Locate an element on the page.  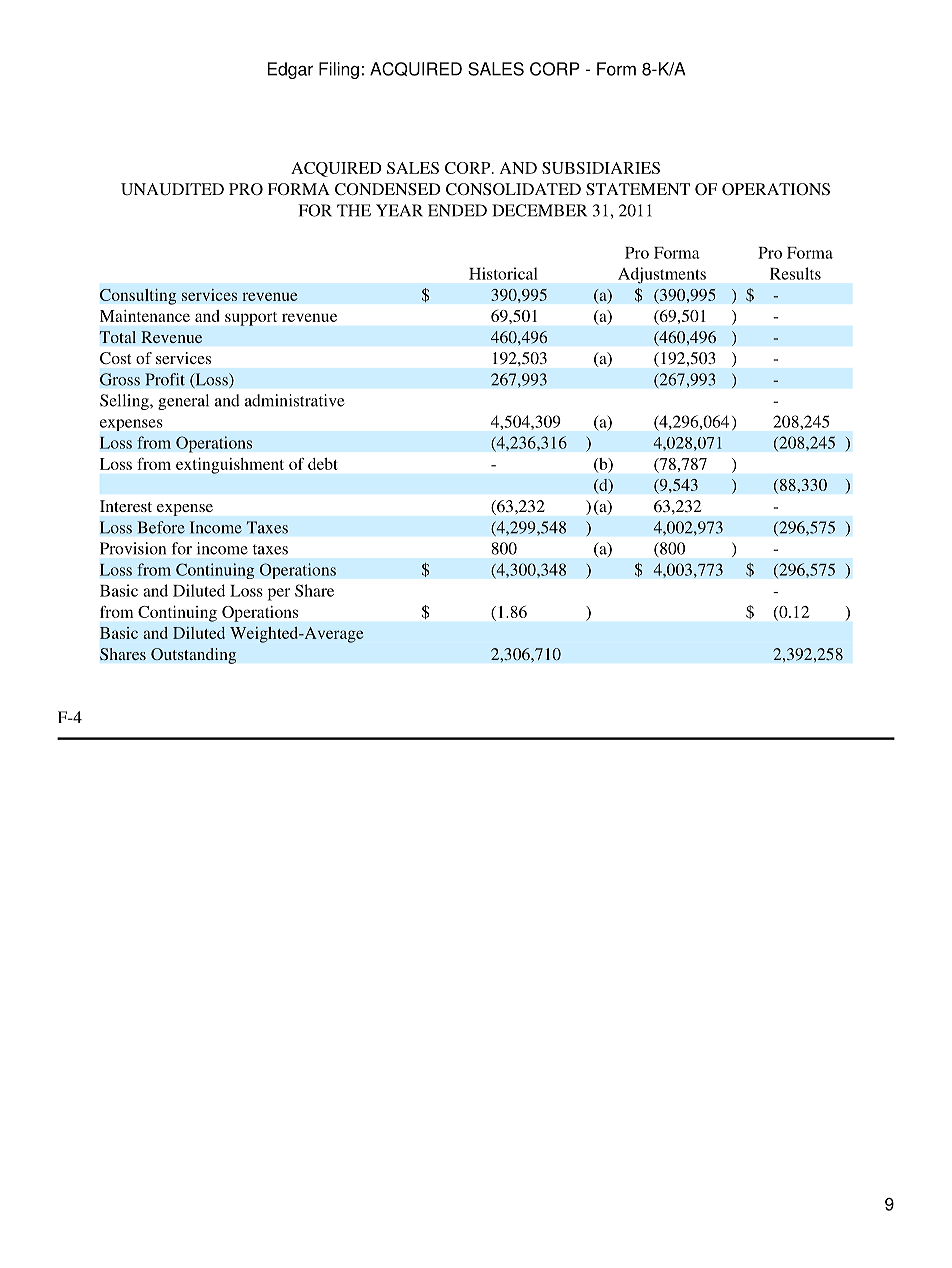
SUBSIDIARIES is located at coordinates (601, 168).
